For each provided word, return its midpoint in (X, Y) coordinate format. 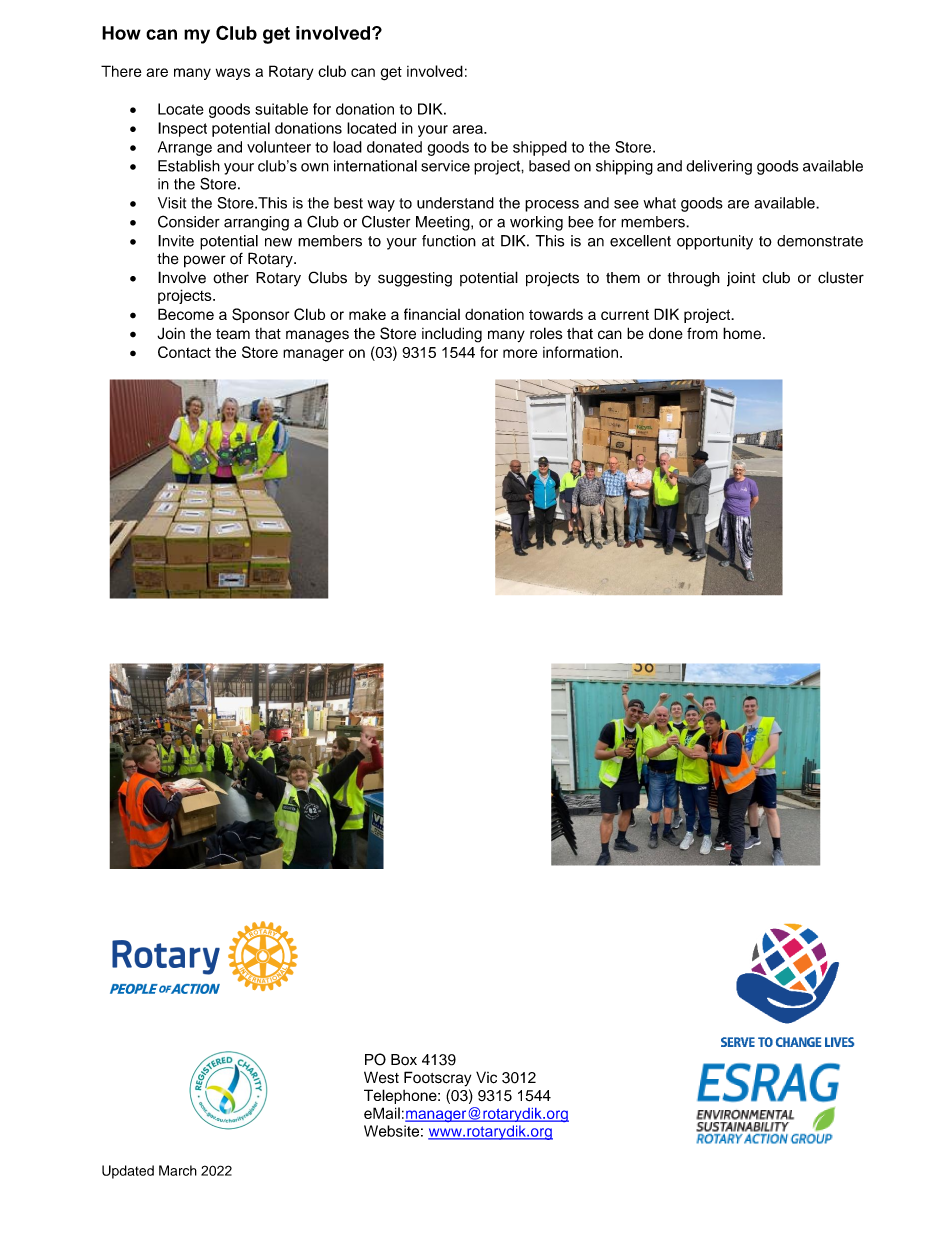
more (520, 353)
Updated (128, 1172)
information (580, 352)
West (381, 1077)
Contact (184, 352)
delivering (719, 167)
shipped (540, 148)
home (742, 333)
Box (404, 1060)
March (178, 1170)
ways (233, 74)
